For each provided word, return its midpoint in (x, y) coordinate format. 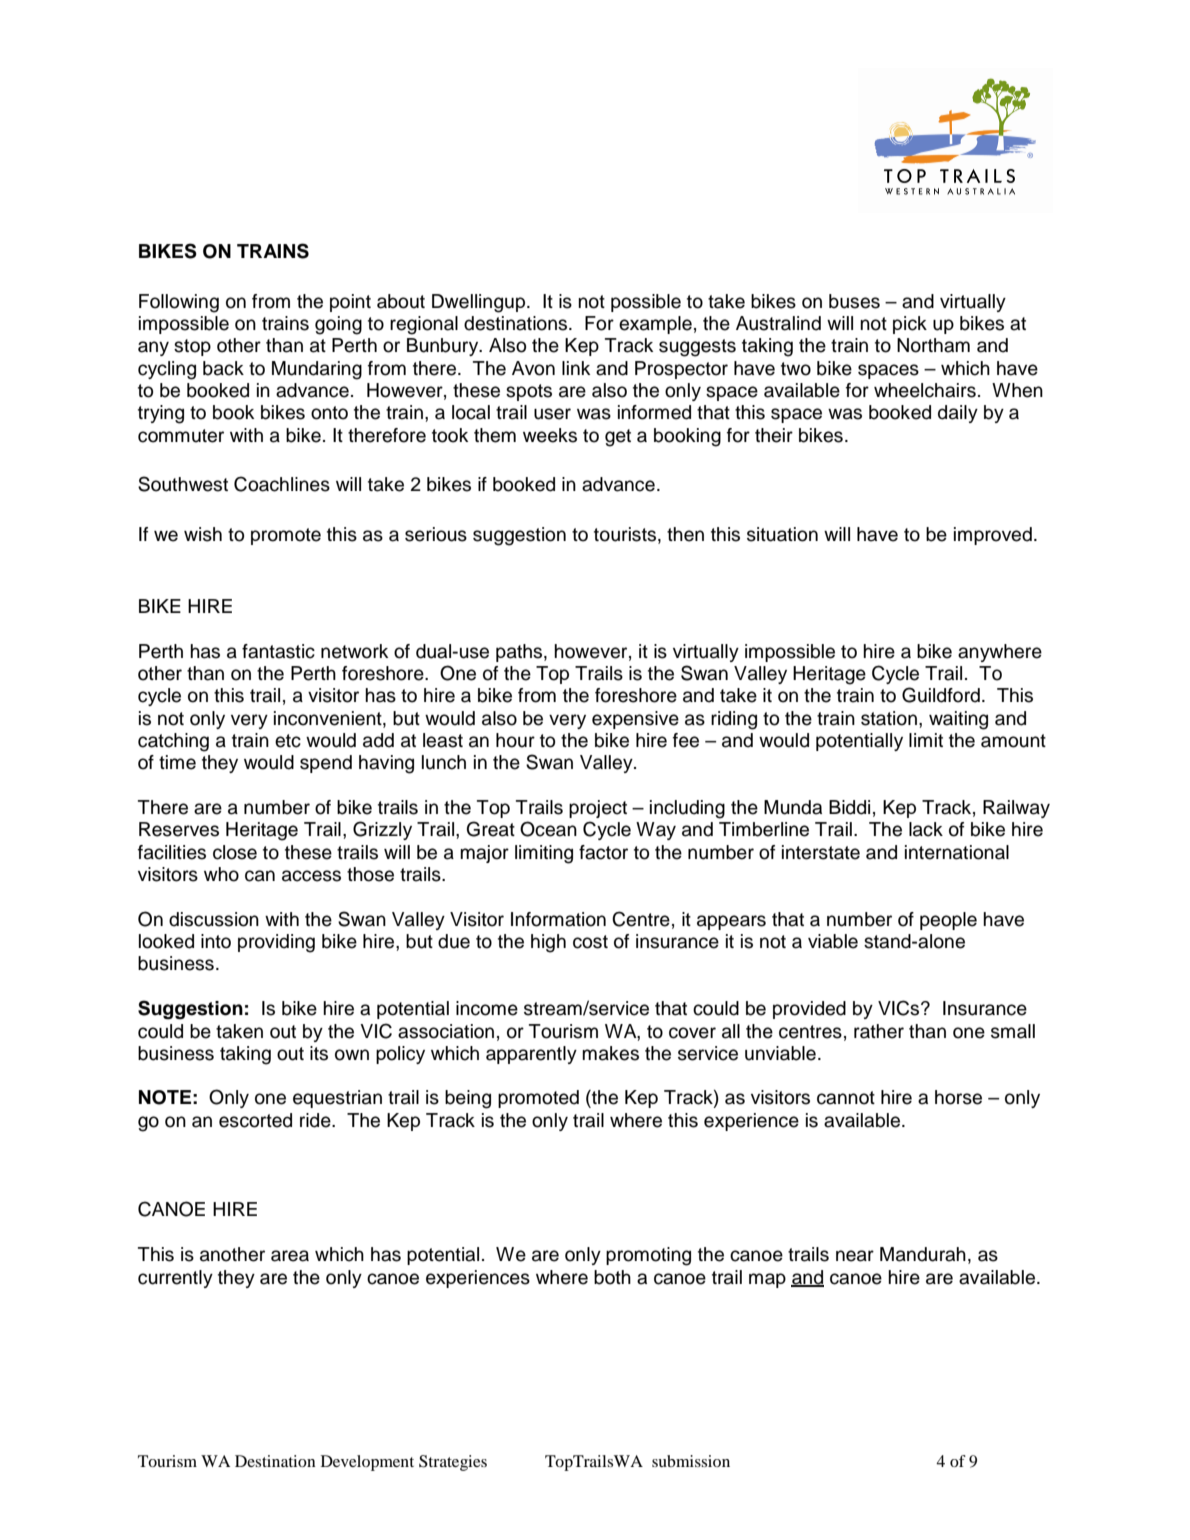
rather (879, 1031)
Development (367, 1463)
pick (910, 325)
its (319, 1053)
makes (610, 1053)
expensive (635, 720)
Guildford (941, 695)
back (223, 368)
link (576, 368)
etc (288, 741)
